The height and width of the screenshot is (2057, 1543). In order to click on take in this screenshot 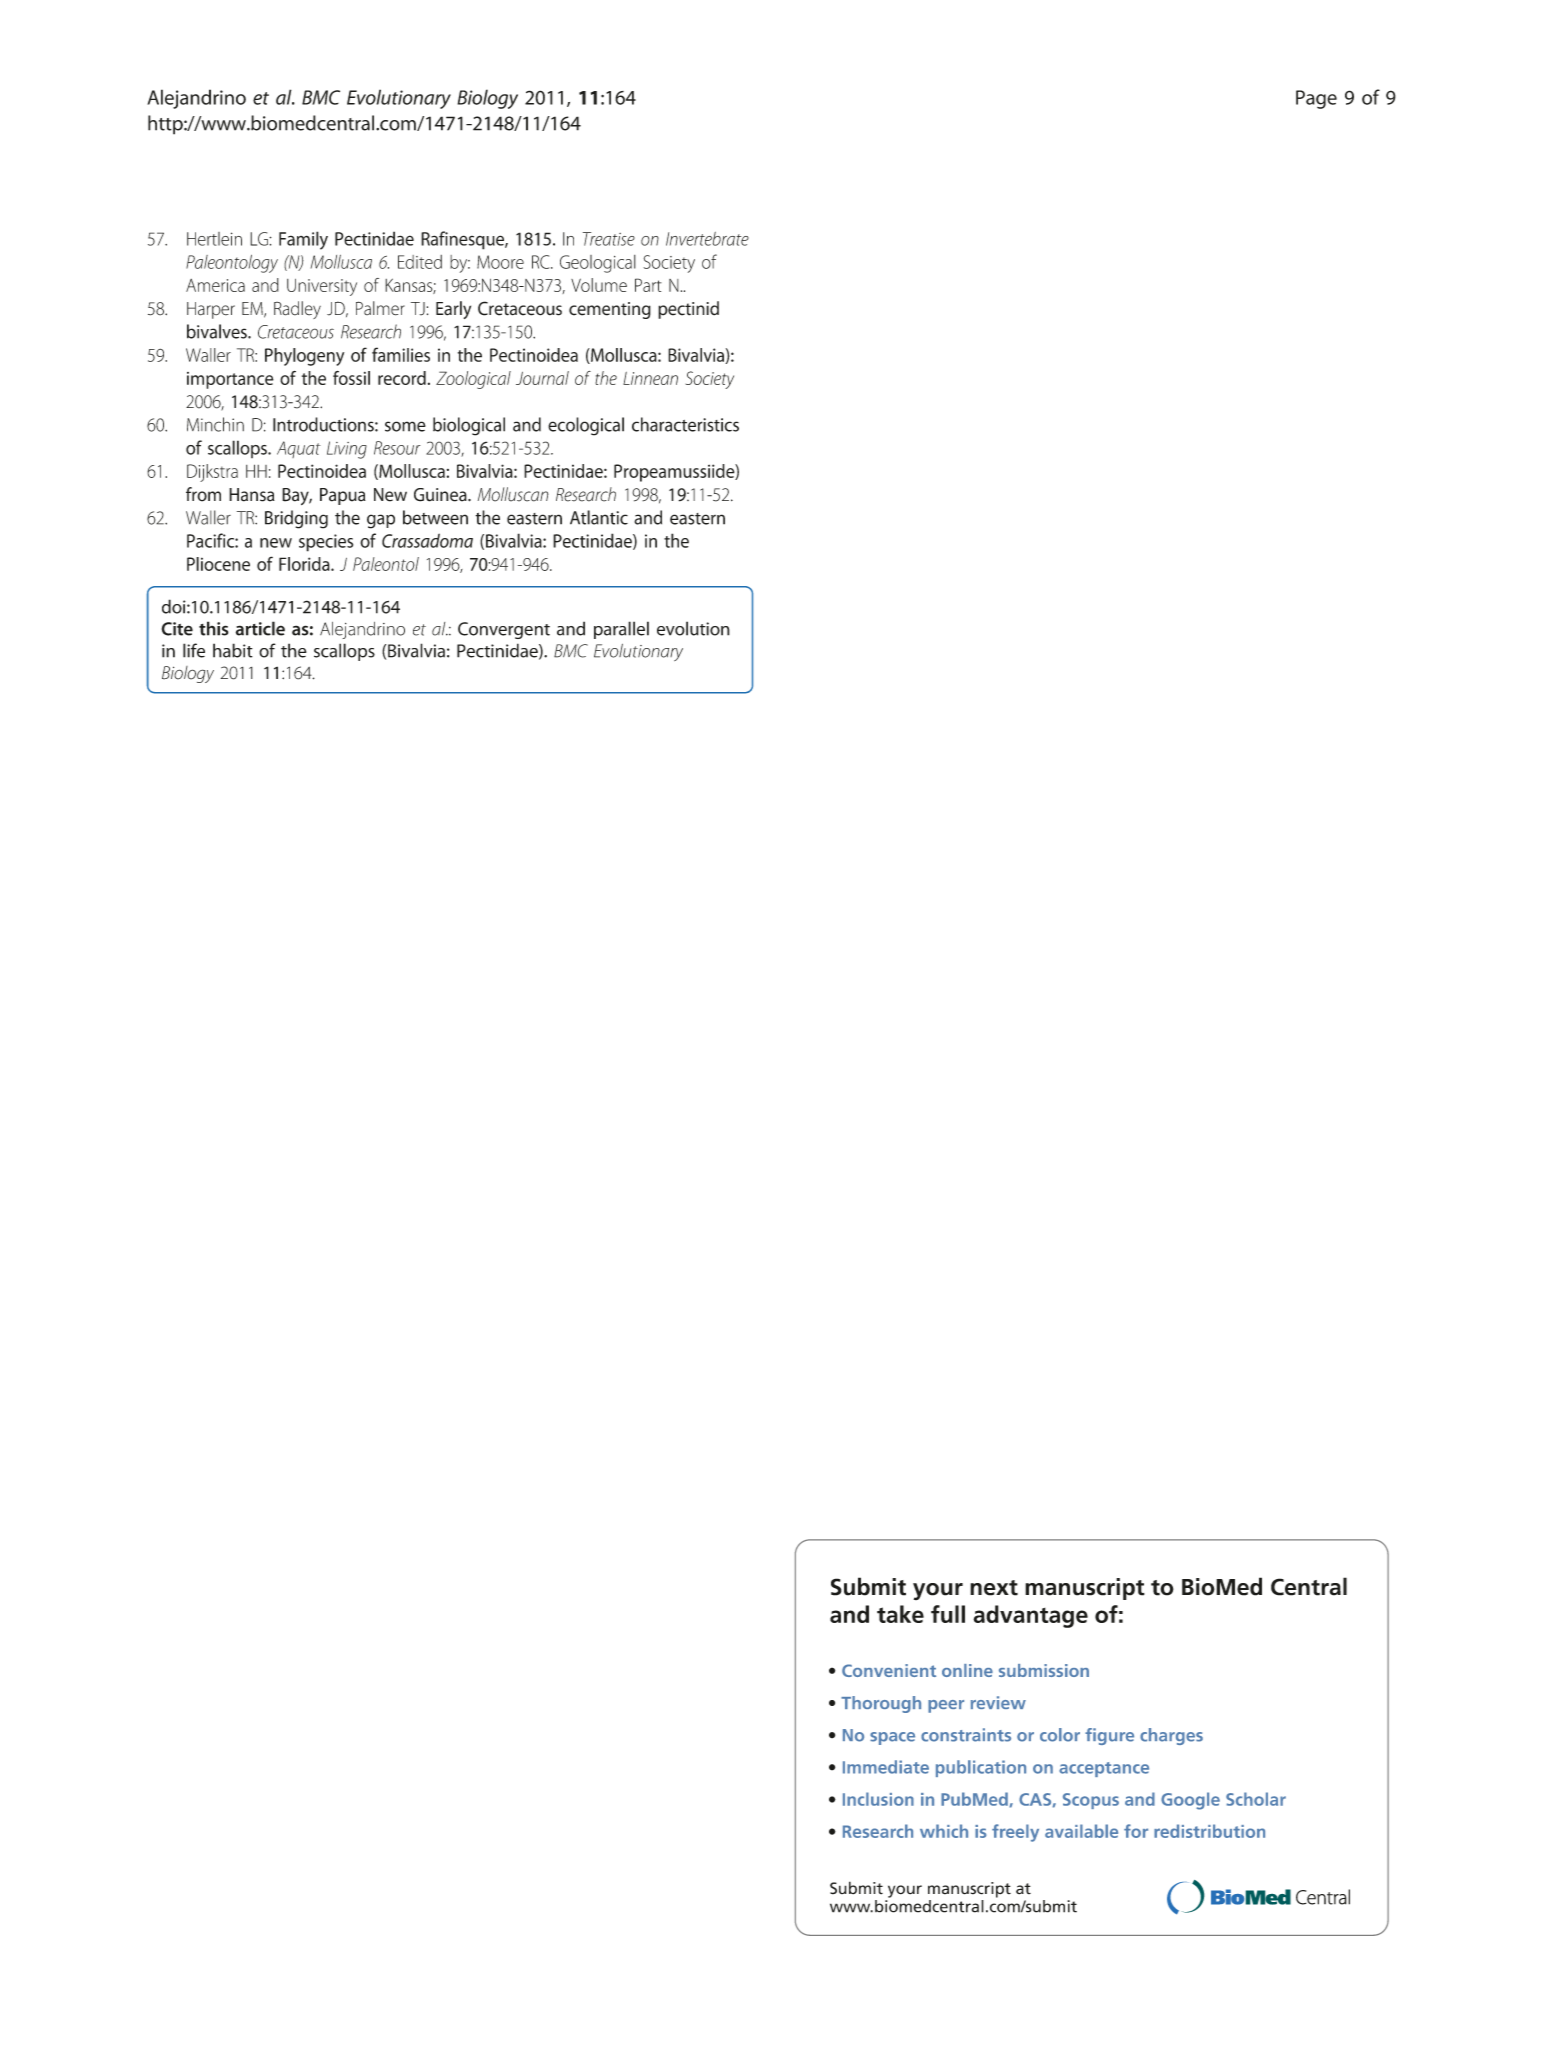, I will do `click(900, 1614)`.
